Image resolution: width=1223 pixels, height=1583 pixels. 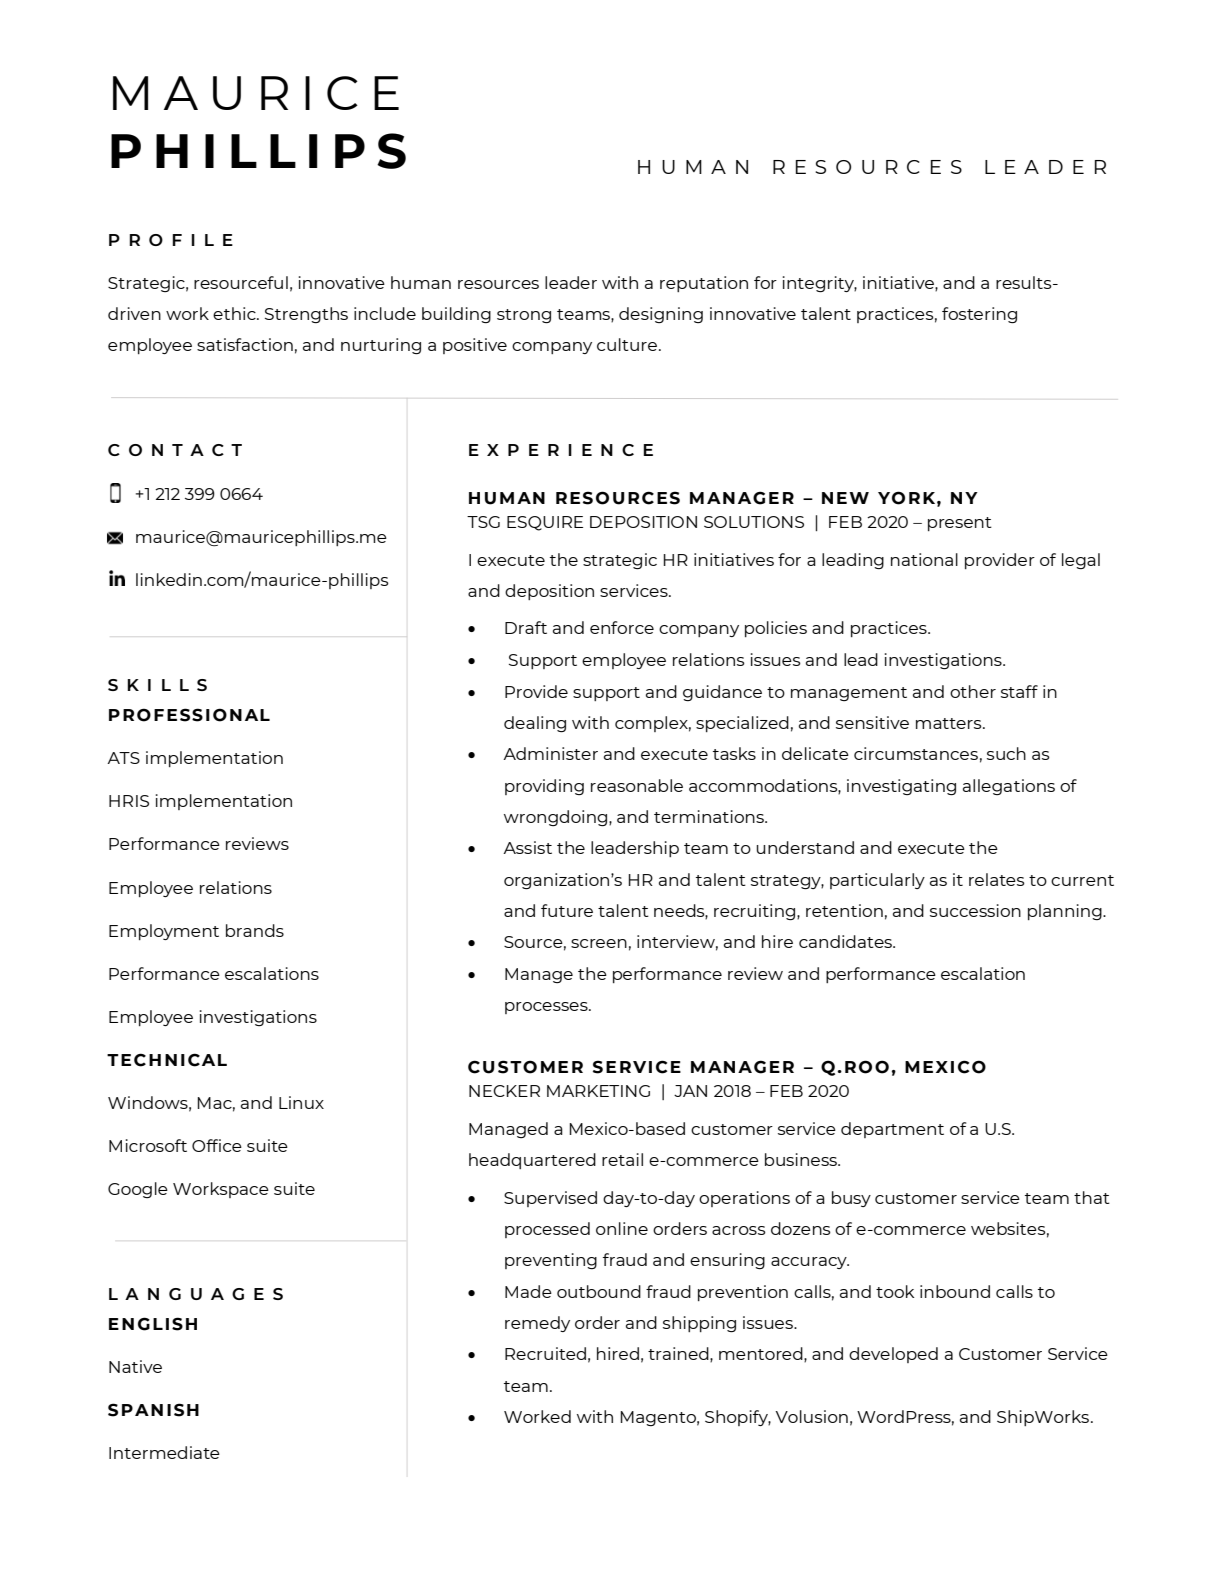 I want to click on Recruited, so click(x=545, y=1353).
